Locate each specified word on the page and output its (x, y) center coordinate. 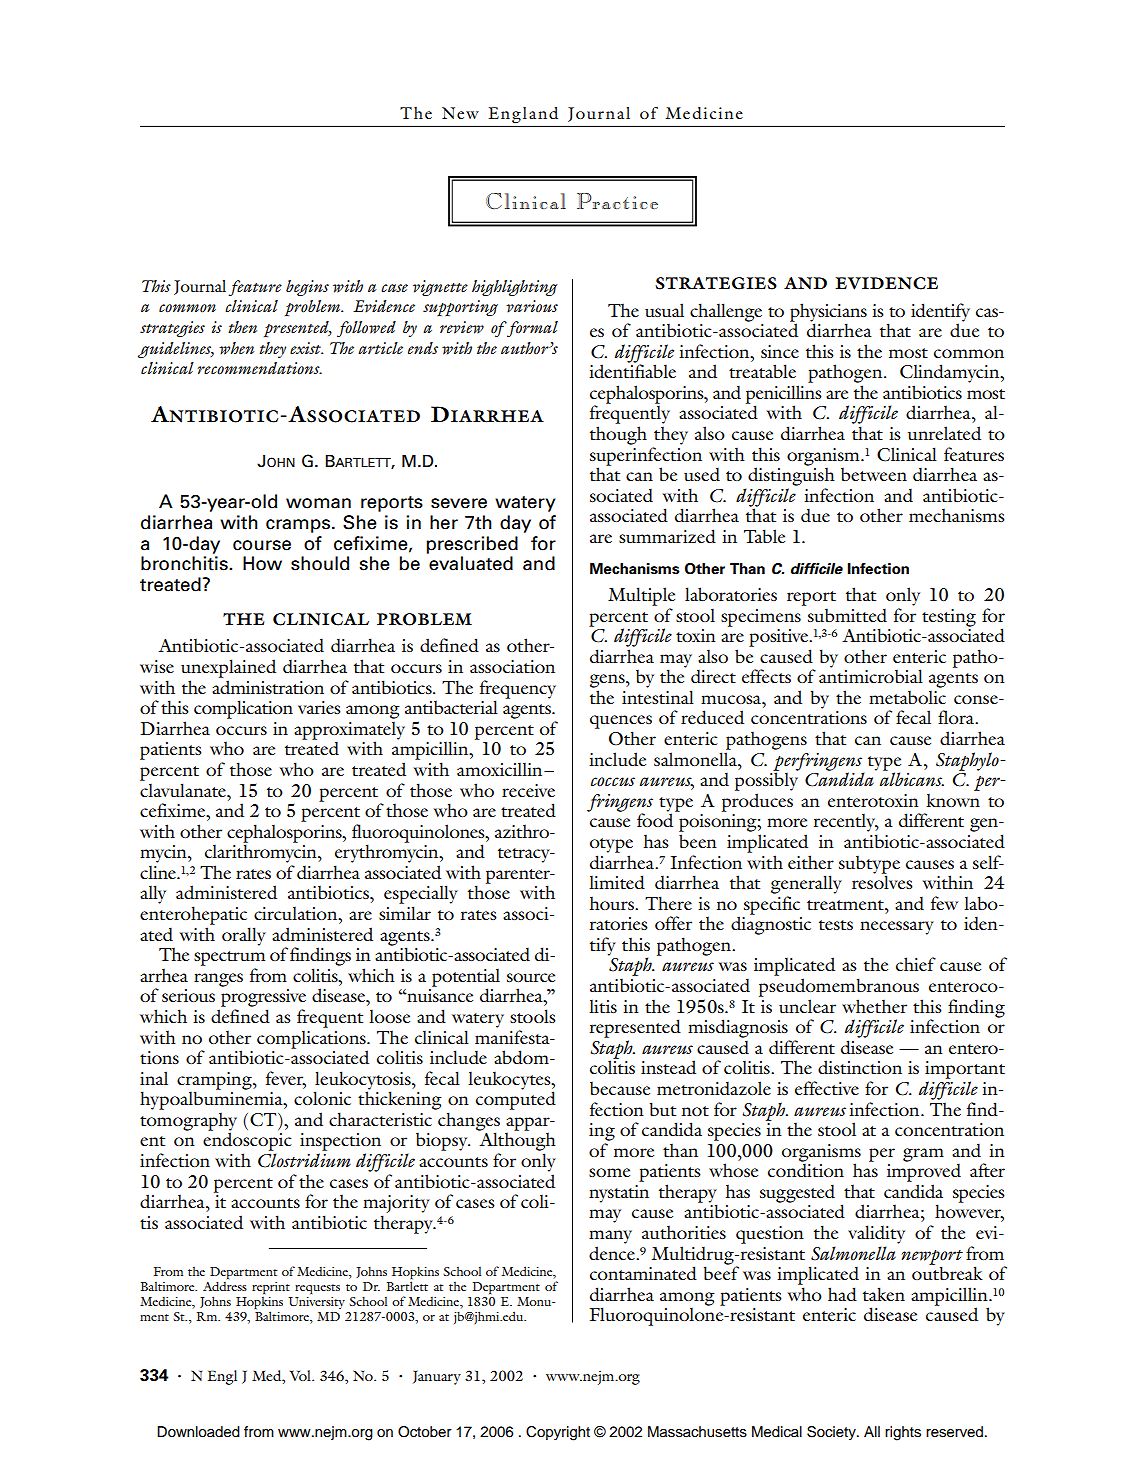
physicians (828, 313)
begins (307, 288)
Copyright (558, 1433)
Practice (617, 201)
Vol (301, 1375)
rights (903, 1433)
